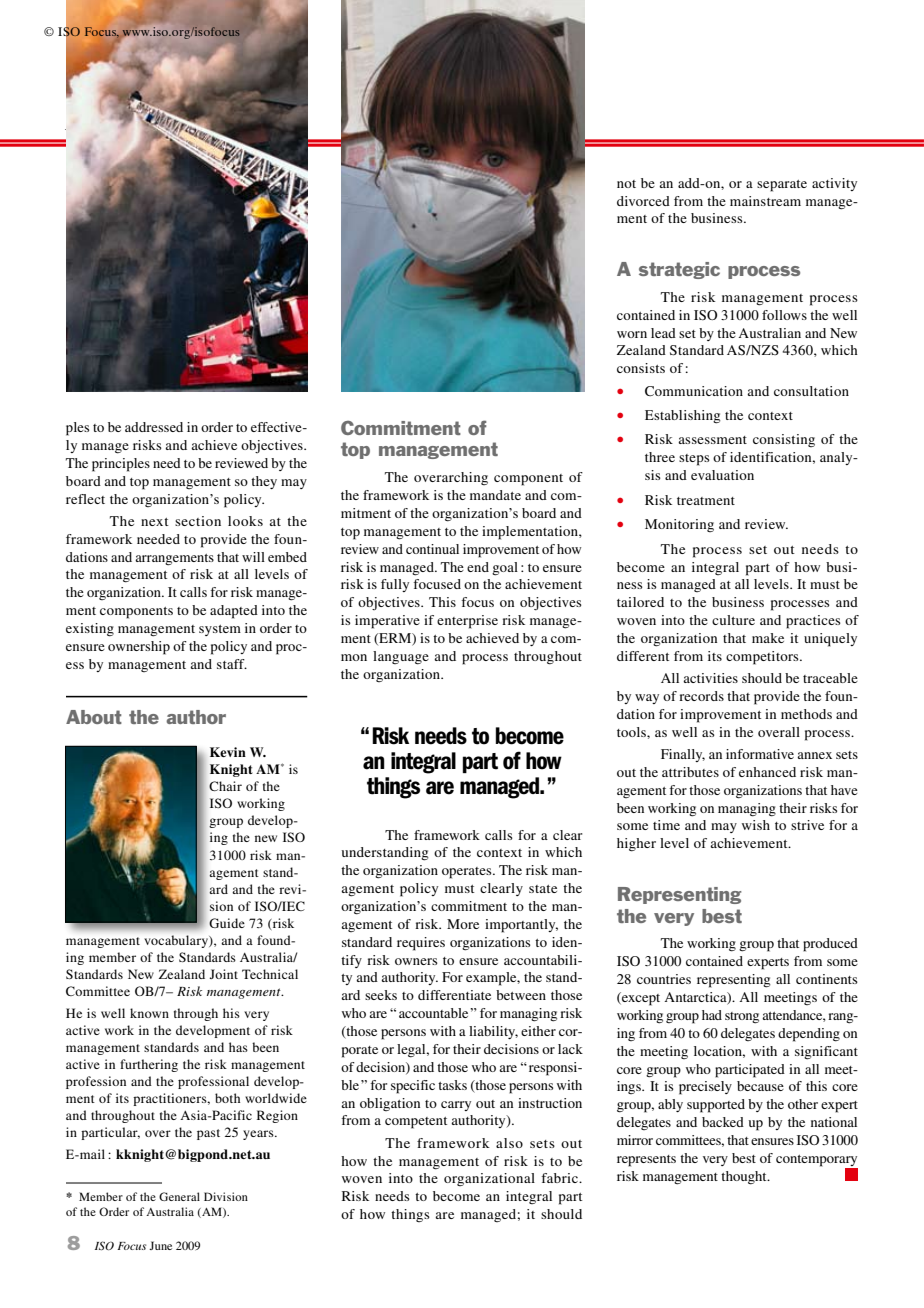 The image size is (924, 1308). What do you see at coordinates (560, 1178) in the screenshot?
I see `fabric` at bounding box center [560, 1178].
